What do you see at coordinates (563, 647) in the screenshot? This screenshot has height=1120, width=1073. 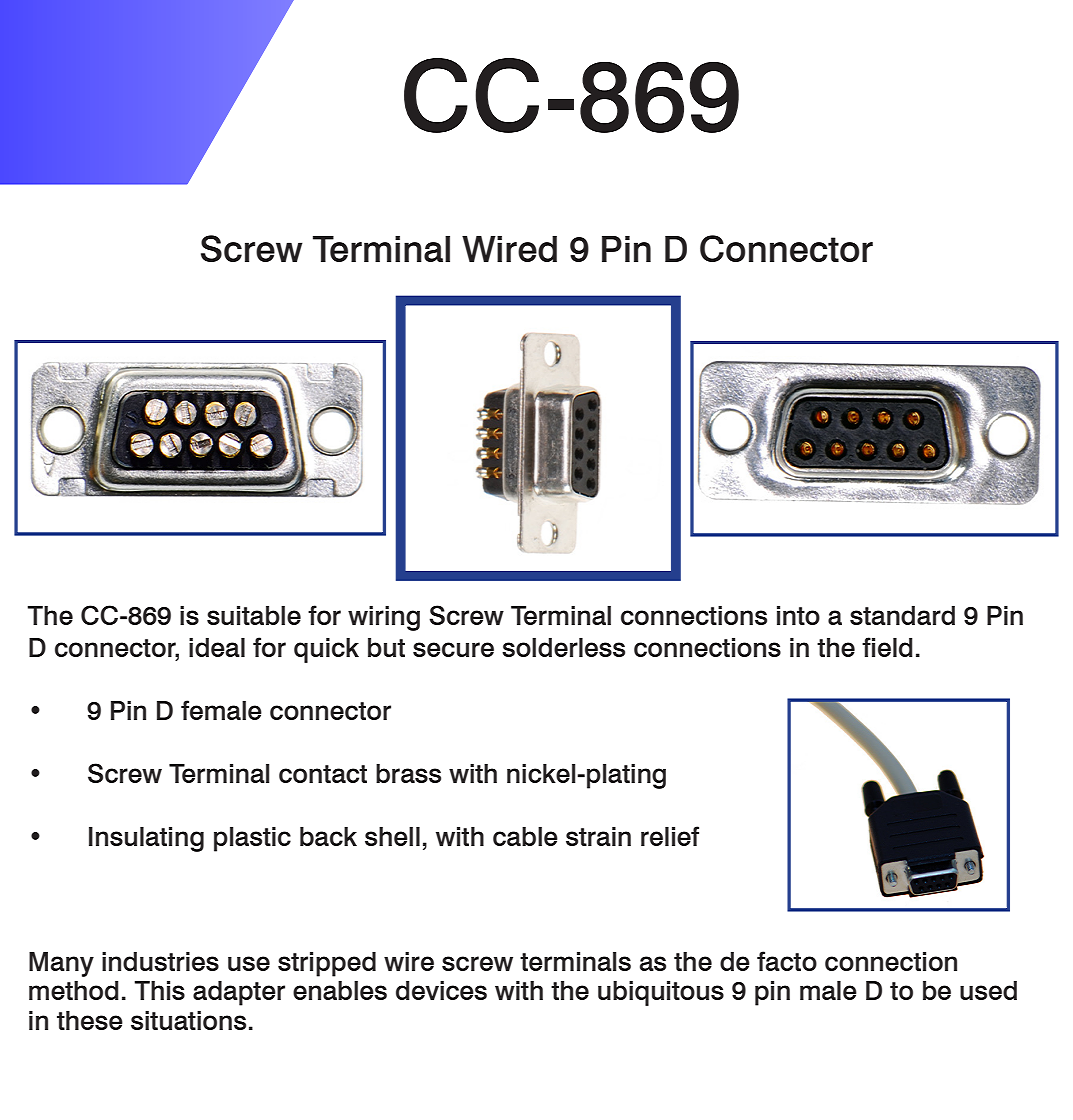 I see `solderless` at bounding box center [563, 647].
